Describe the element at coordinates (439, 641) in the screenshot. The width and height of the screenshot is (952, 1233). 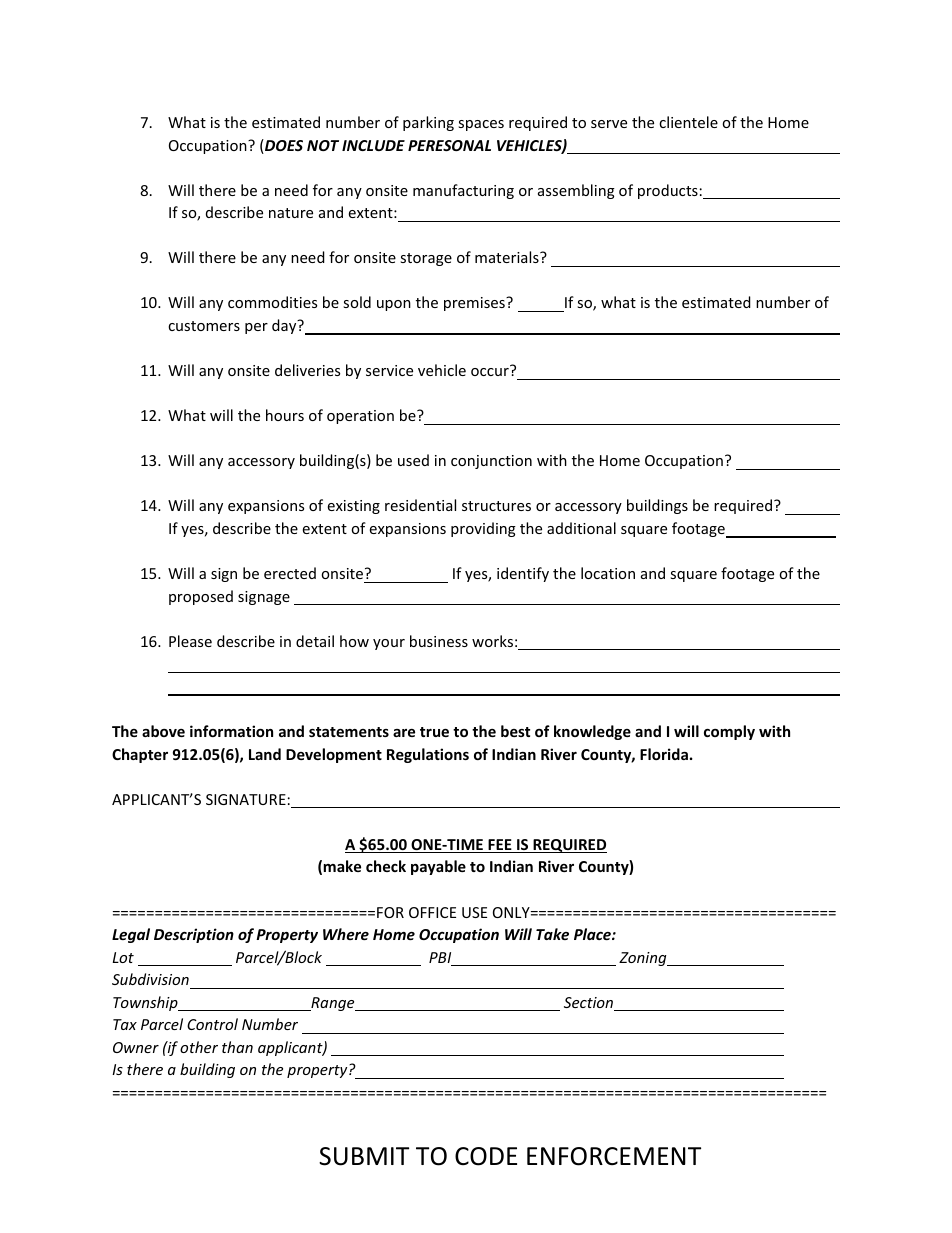
I see `business` at that location.
